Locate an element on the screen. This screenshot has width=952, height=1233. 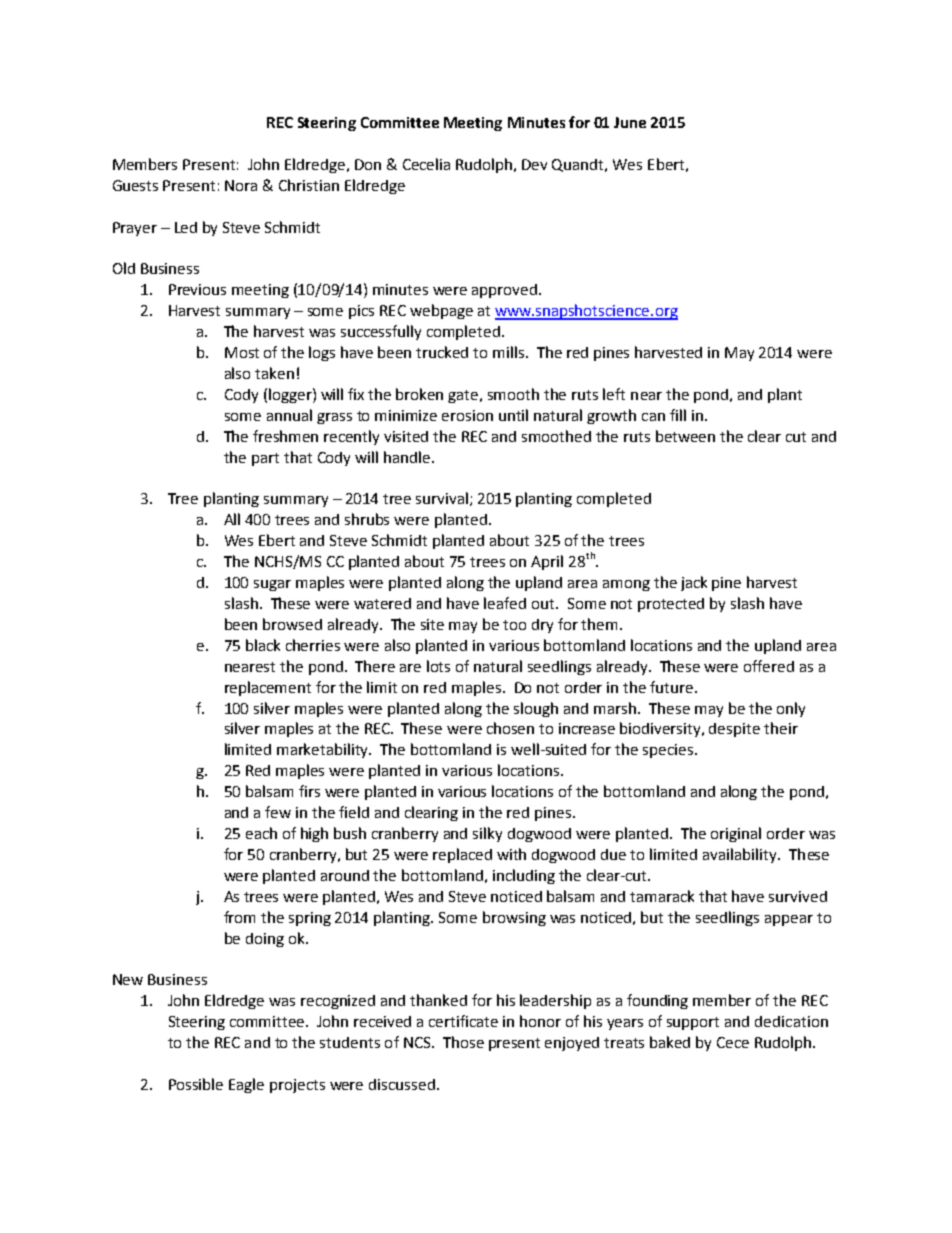
Nora is located at coordinates (241, 185).
